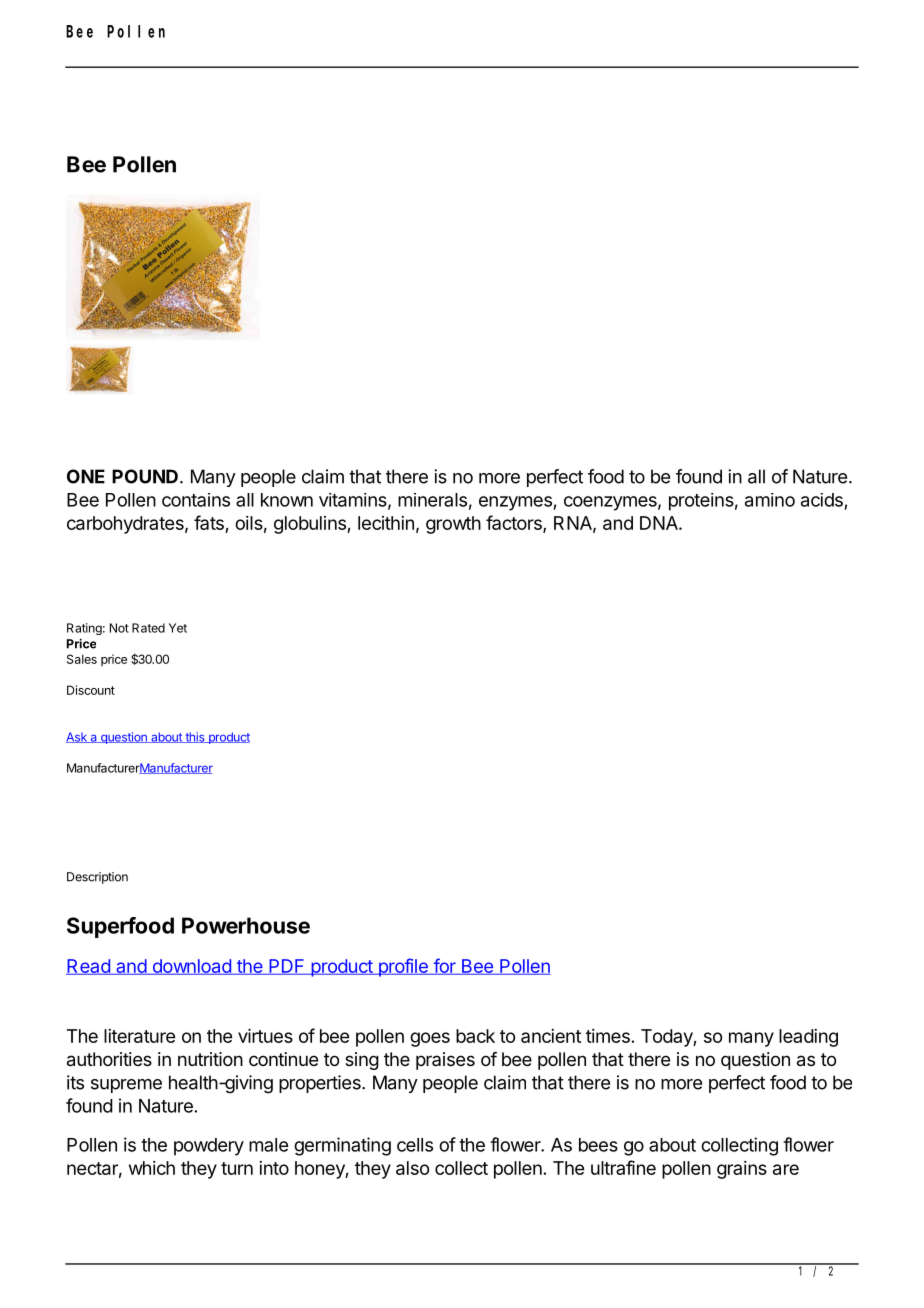 The width and height of the document is (924, 1308). What do you see at coordinates (453, 525) in the document?
I see `growth` at bounding box center [453, 525].
